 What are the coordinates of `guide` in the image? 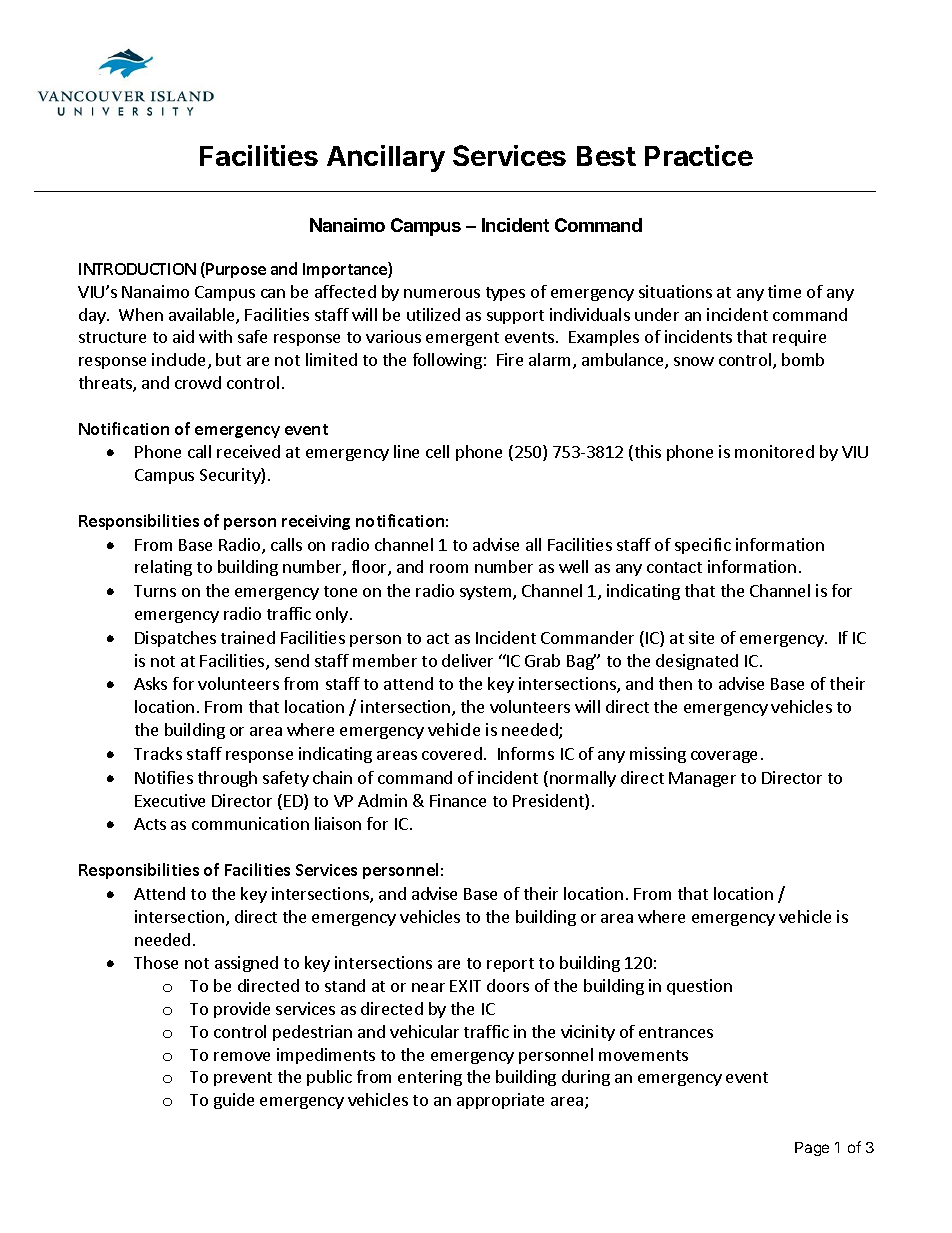 It's located at (234, 1101).
